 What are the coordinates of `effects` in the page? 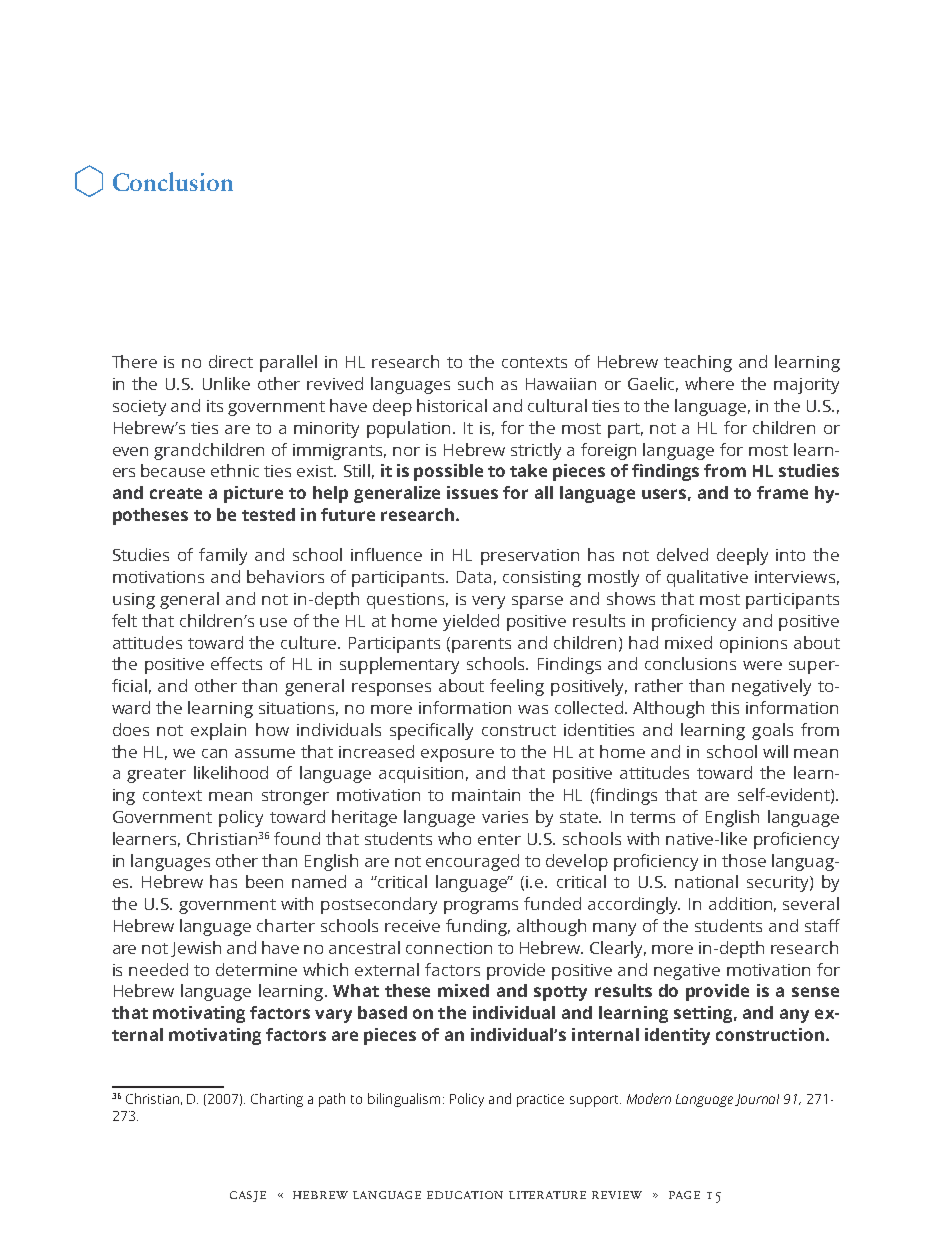 It's located at (236, 663).
